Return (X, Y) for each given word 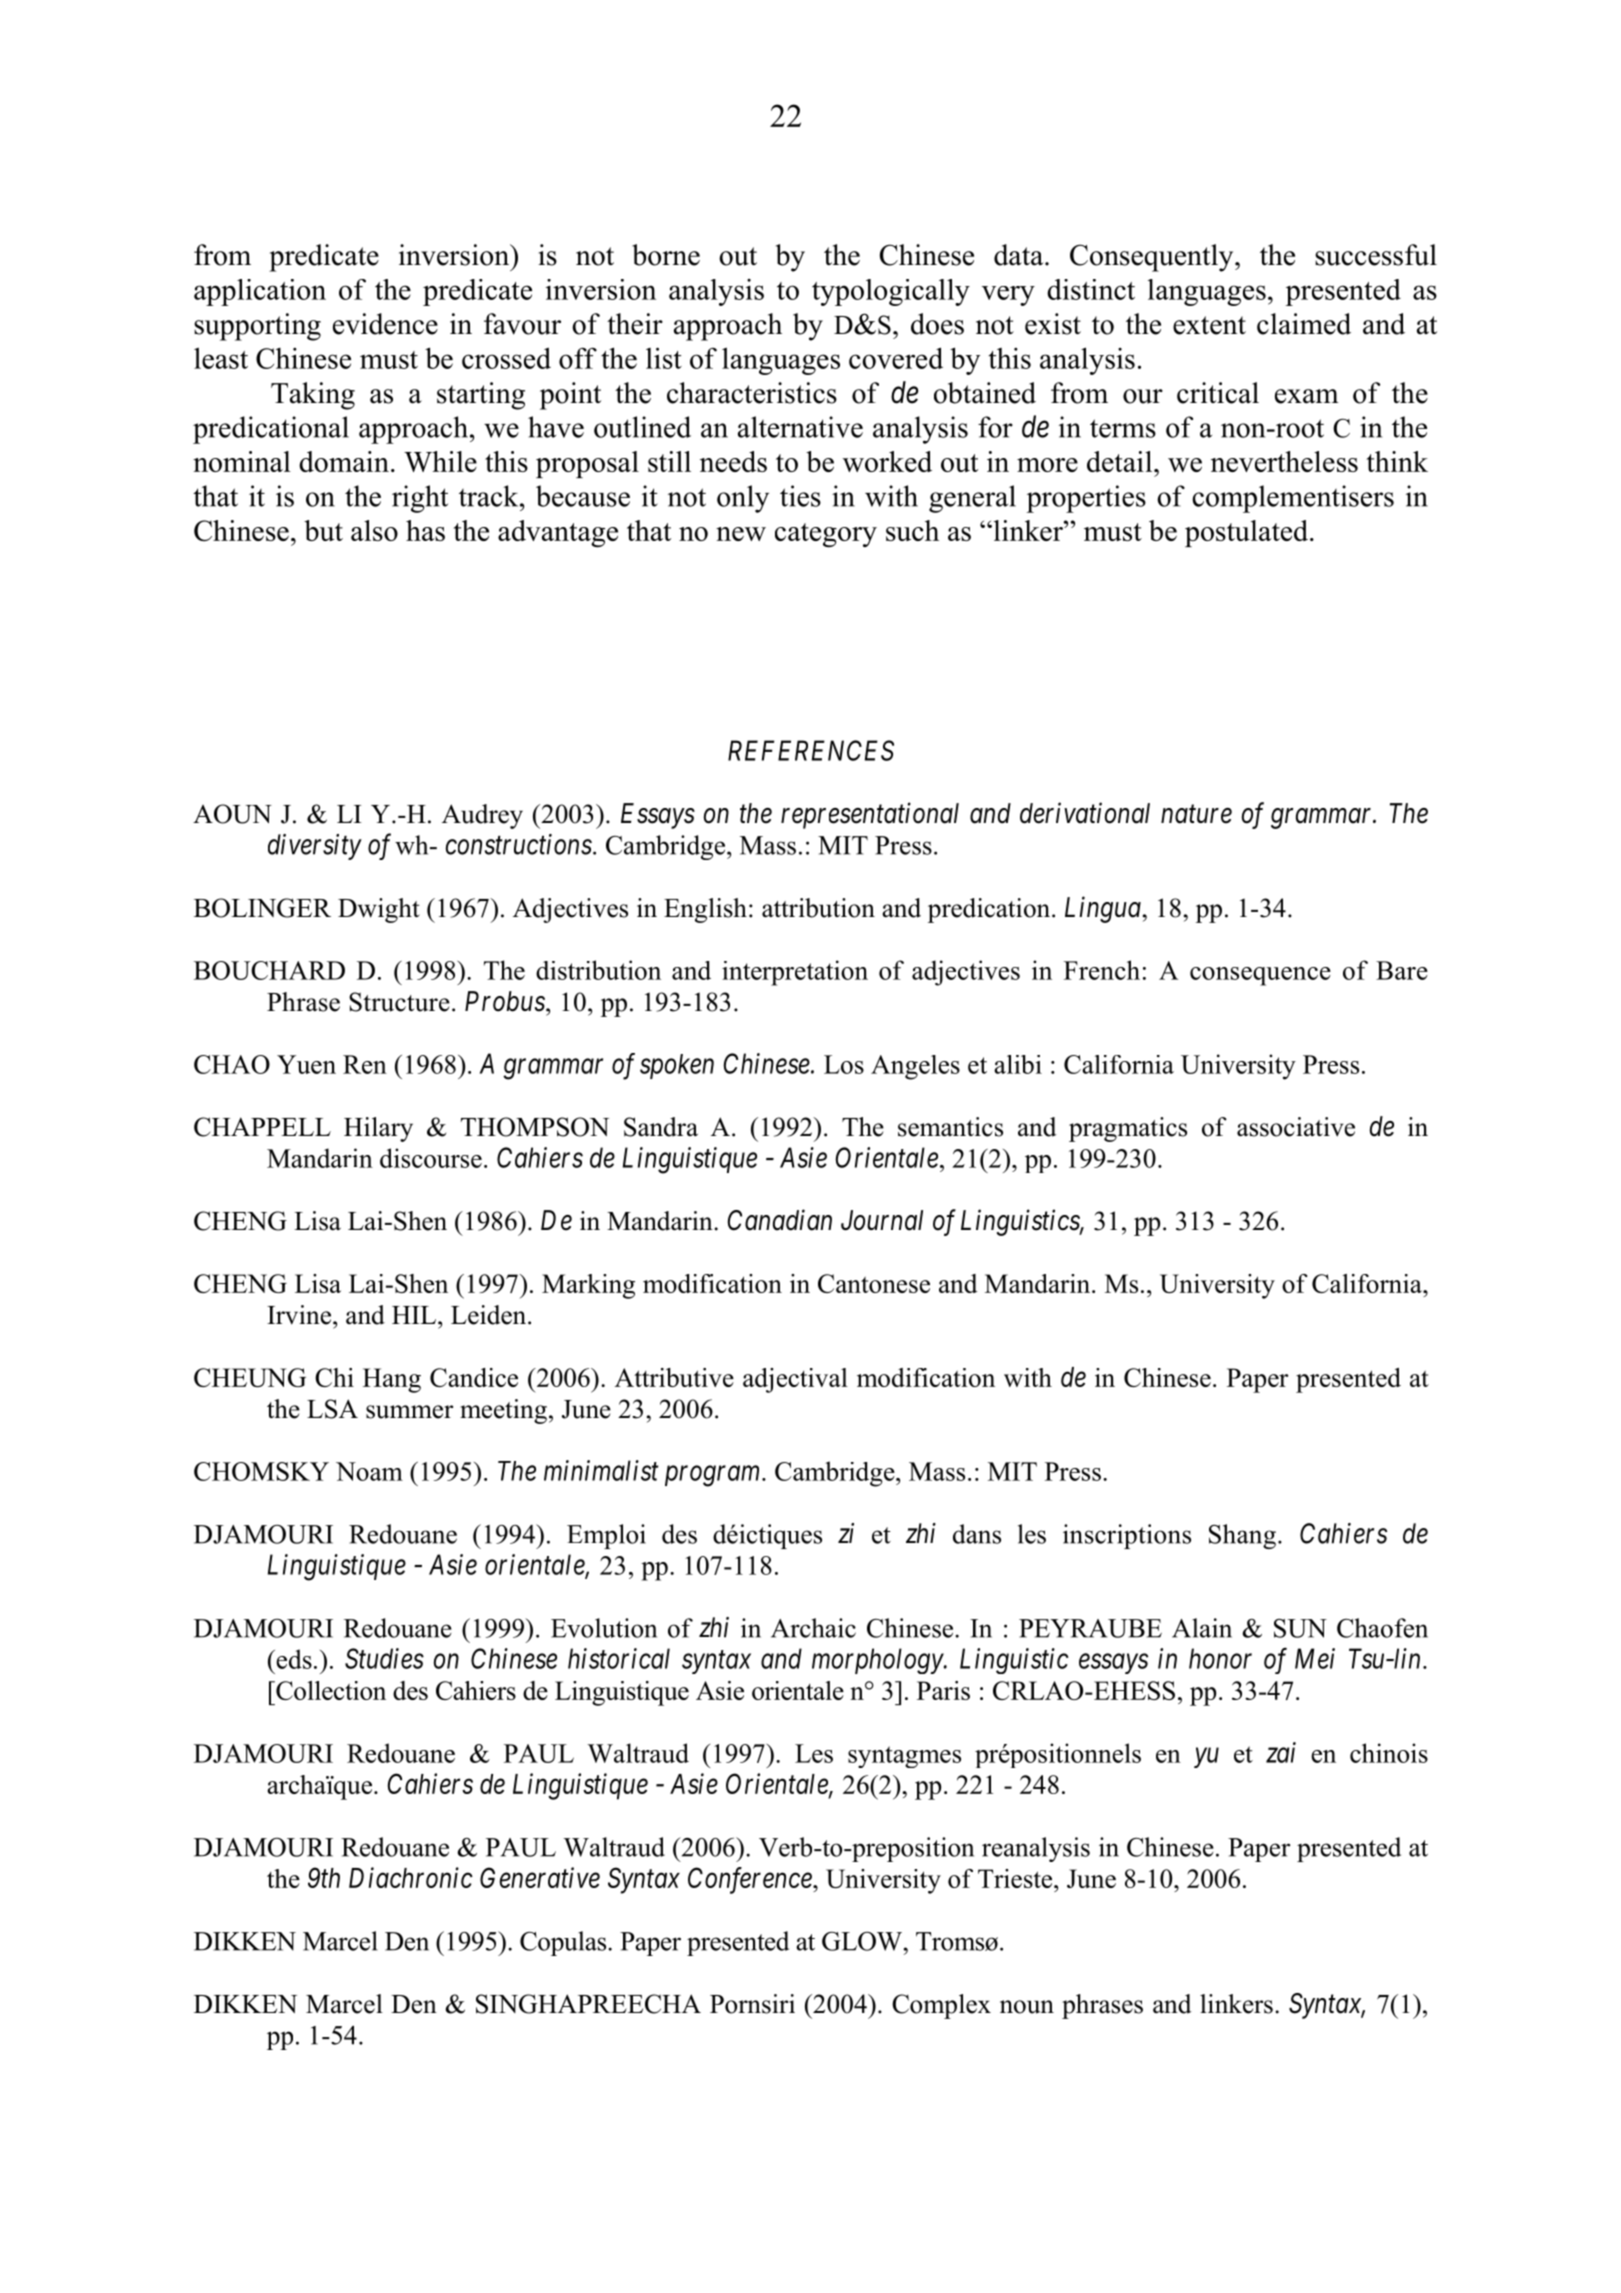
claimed (1304, 324)
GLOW (863, 1941)
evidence (385, 324)
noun (1027, 2007)
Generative (540, 1877)
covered (896, 358)
